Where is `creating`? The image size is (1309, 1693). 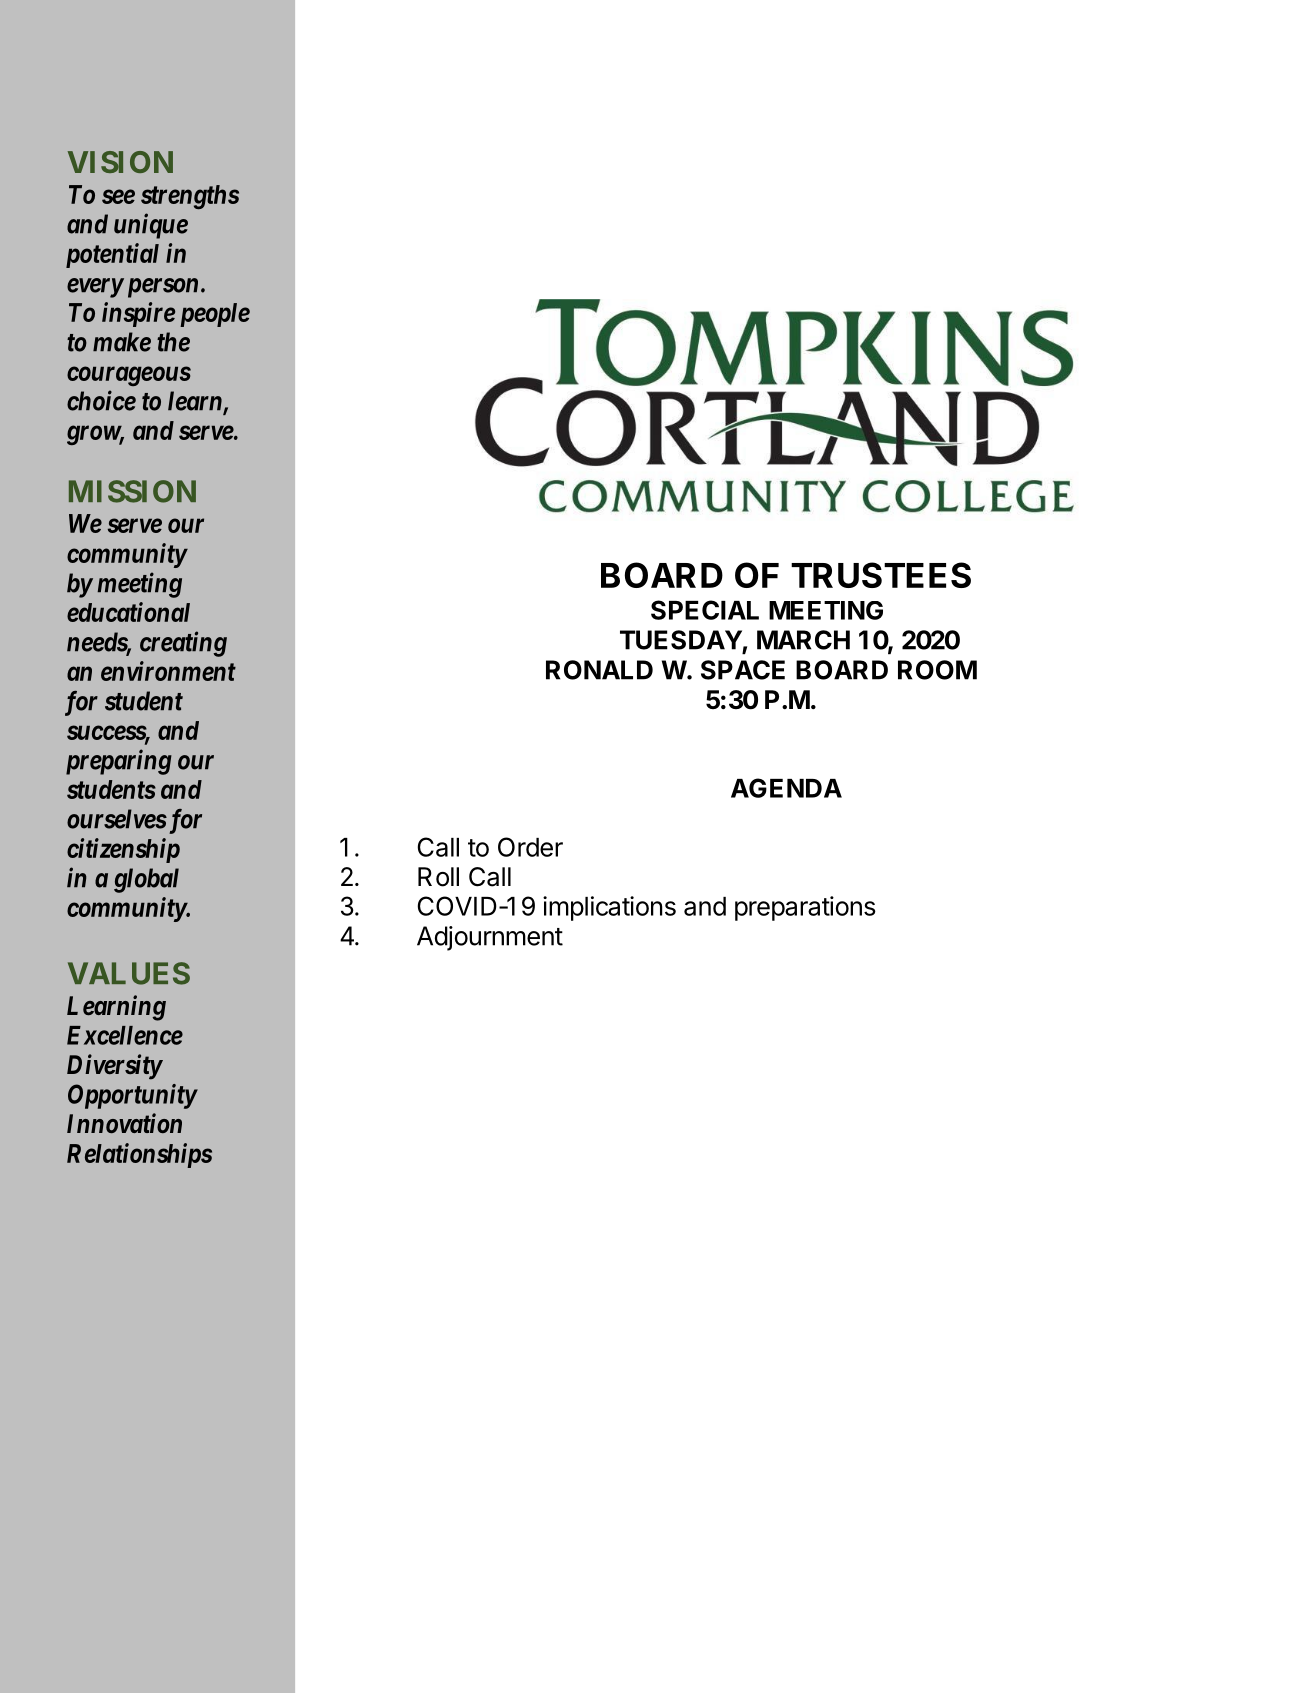
creating is located at coordinates (183, 644).
